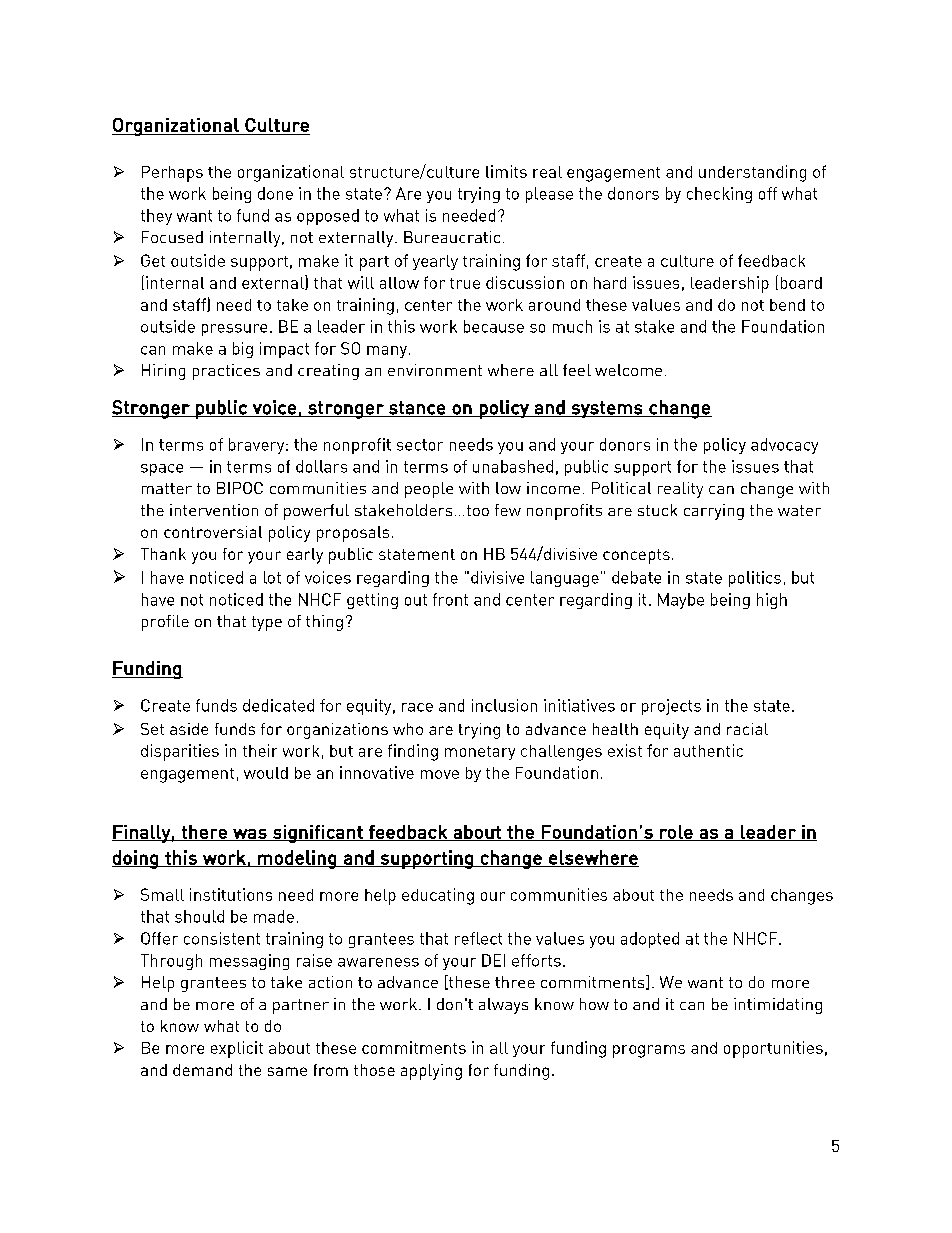 The image size is (952, 1233). Describe the element at coordinates (719, 195) in the document. I see `checking` at that location.
